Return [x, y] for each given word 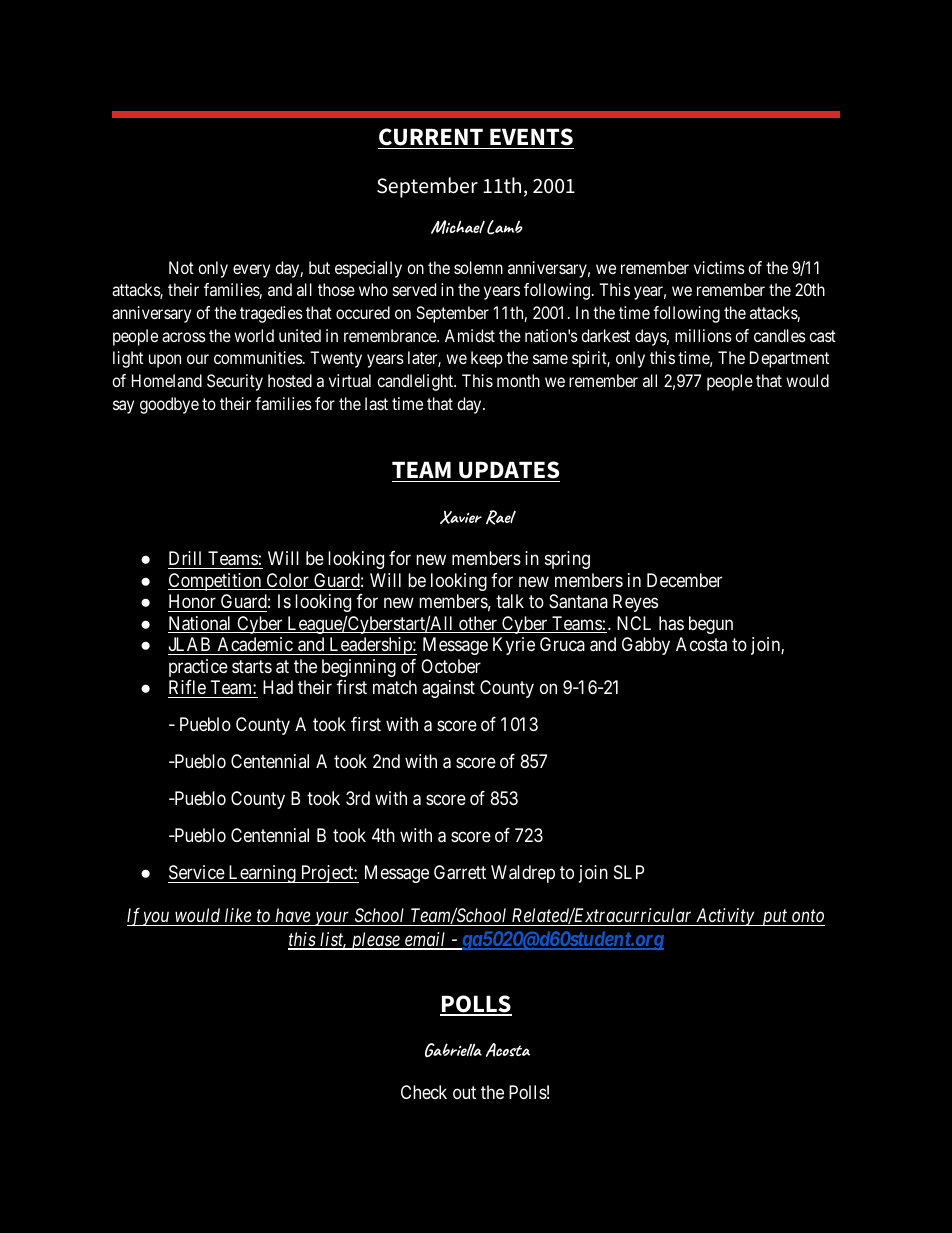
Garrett [460, 872]
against [448, 689]
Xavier [461, 517]
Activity [725, 917]
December [684, 580]
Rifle [187, 687]
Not [181, 267]
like [238, 915]
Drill [185, 558]
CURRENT [431, 137]
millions [703, 335]
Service [197, 874]
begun [711, 625]
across [184, 337]
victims [719, 267]
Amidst [470, 335]
